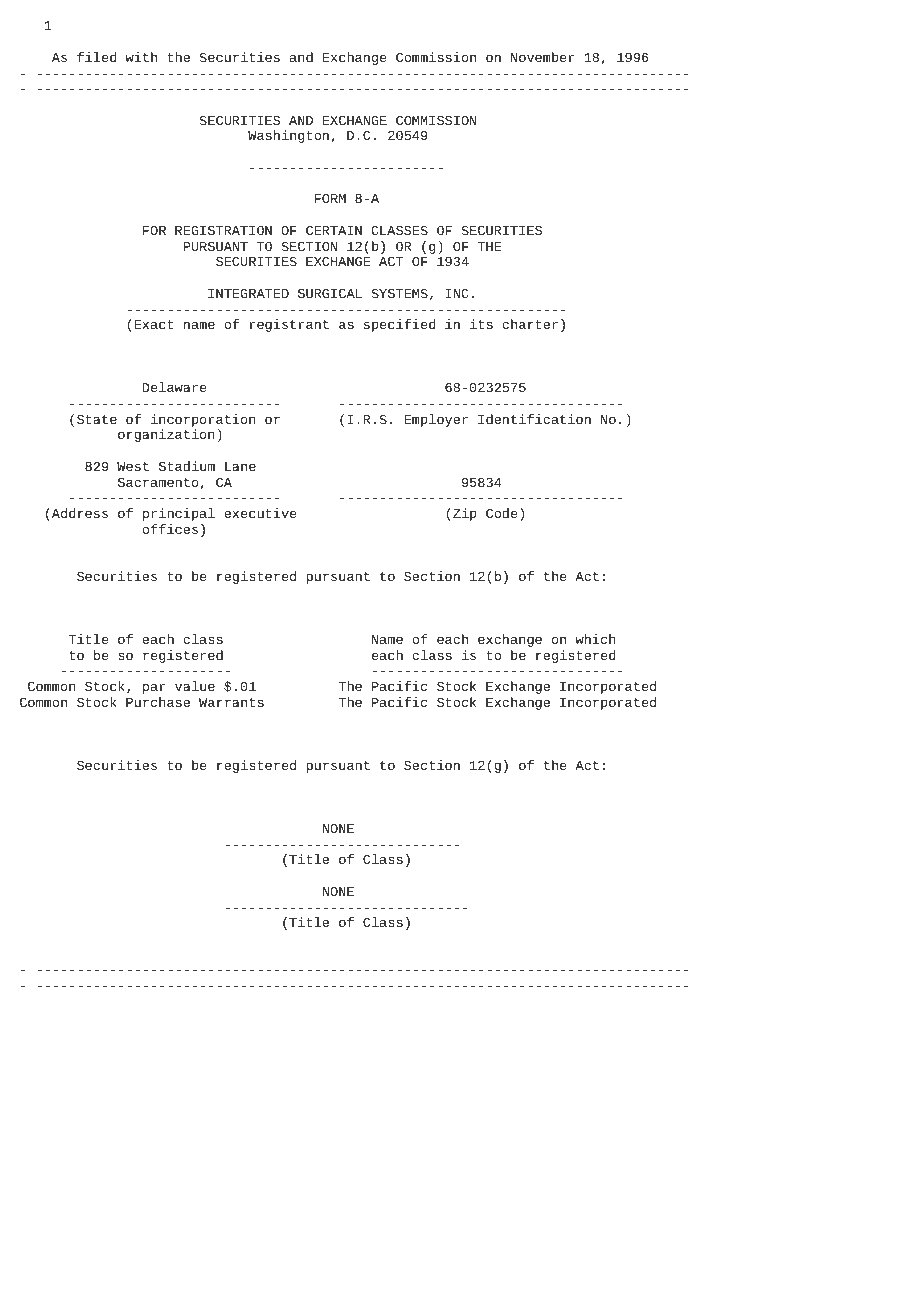 The height and width of the screenshot is (1308, 924). Describe the element at coordinates (542, 57) in the screenshot. I see `November` at that location.
